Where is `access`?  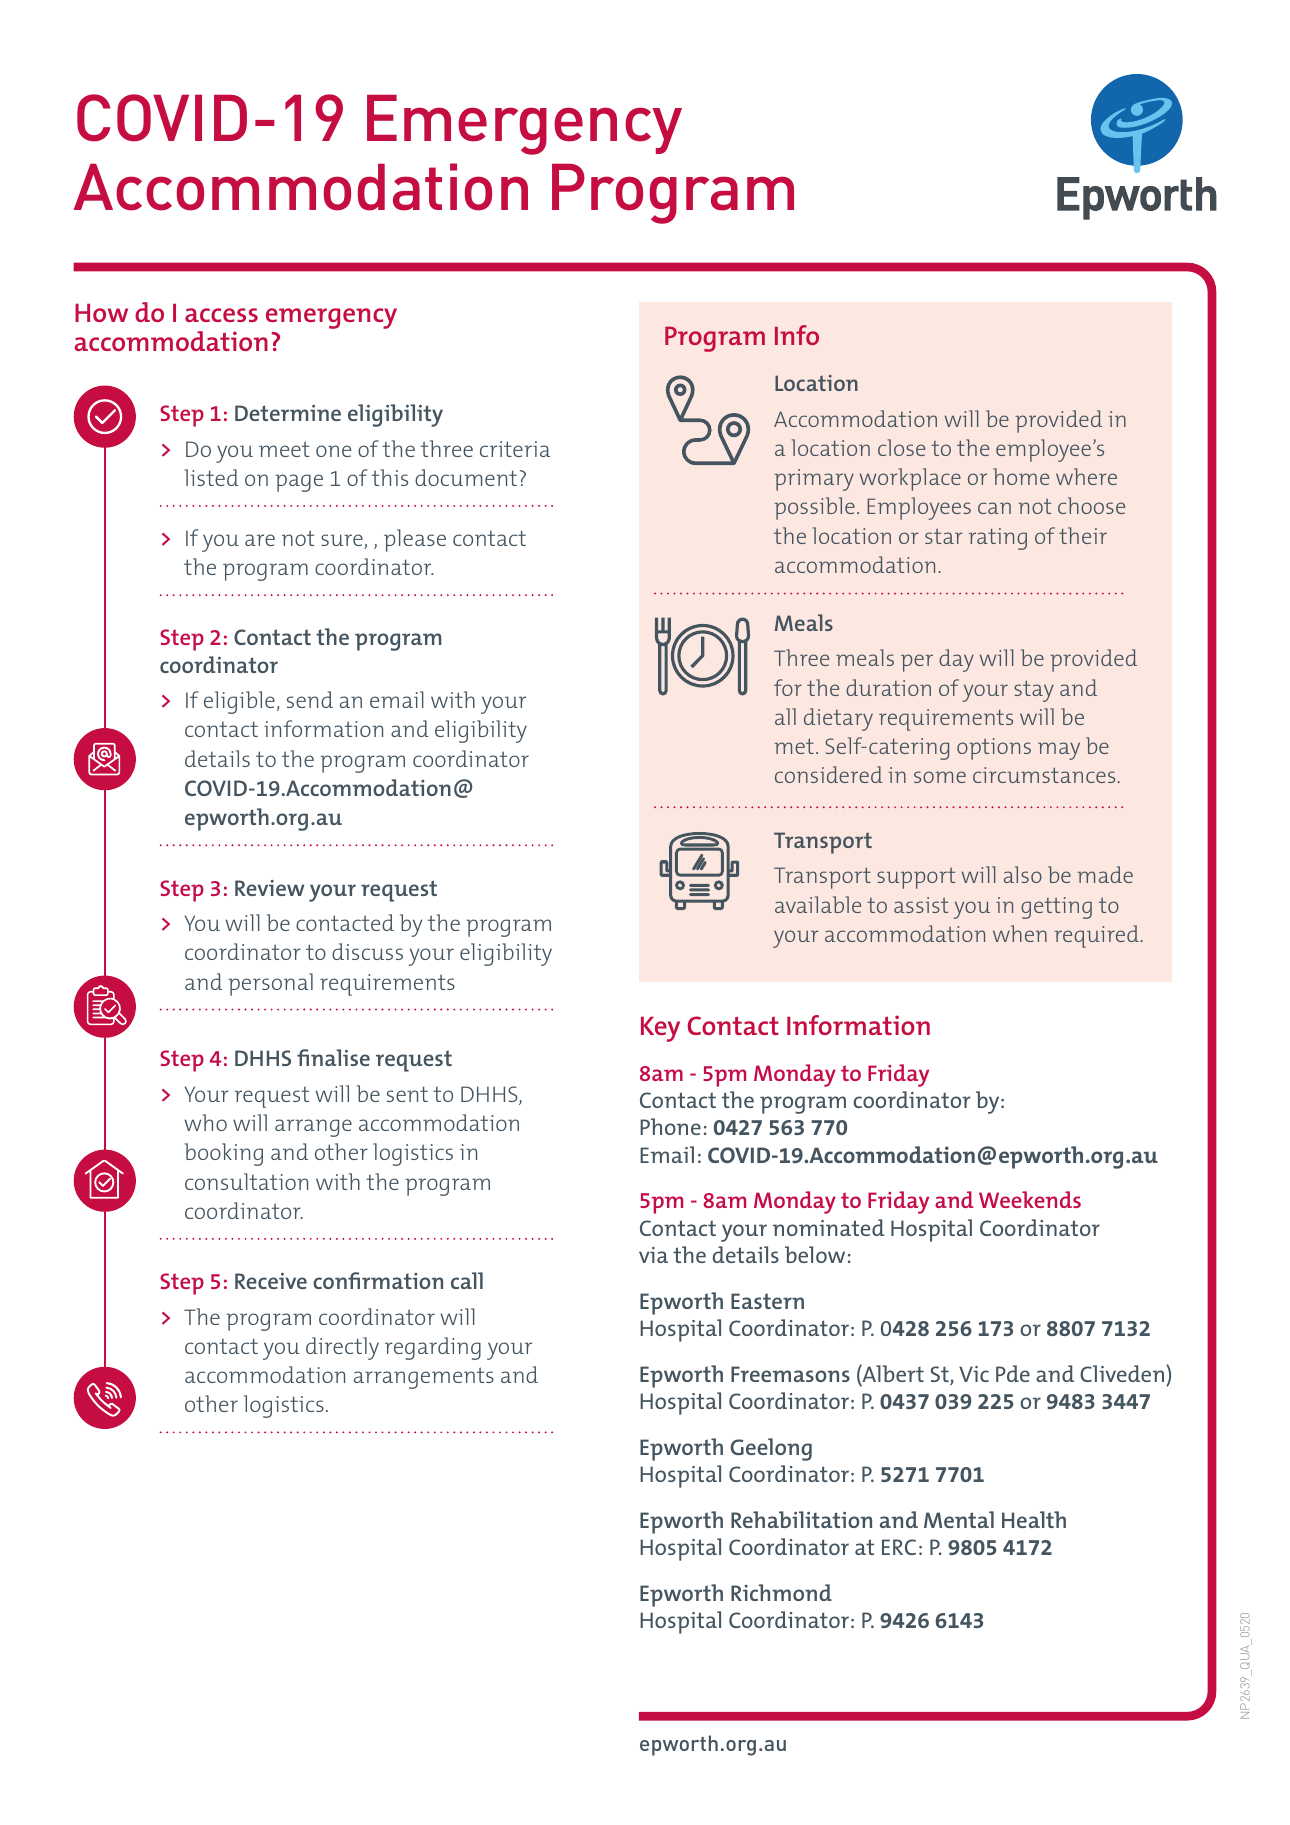 access is located at coordinates (221, 315).
